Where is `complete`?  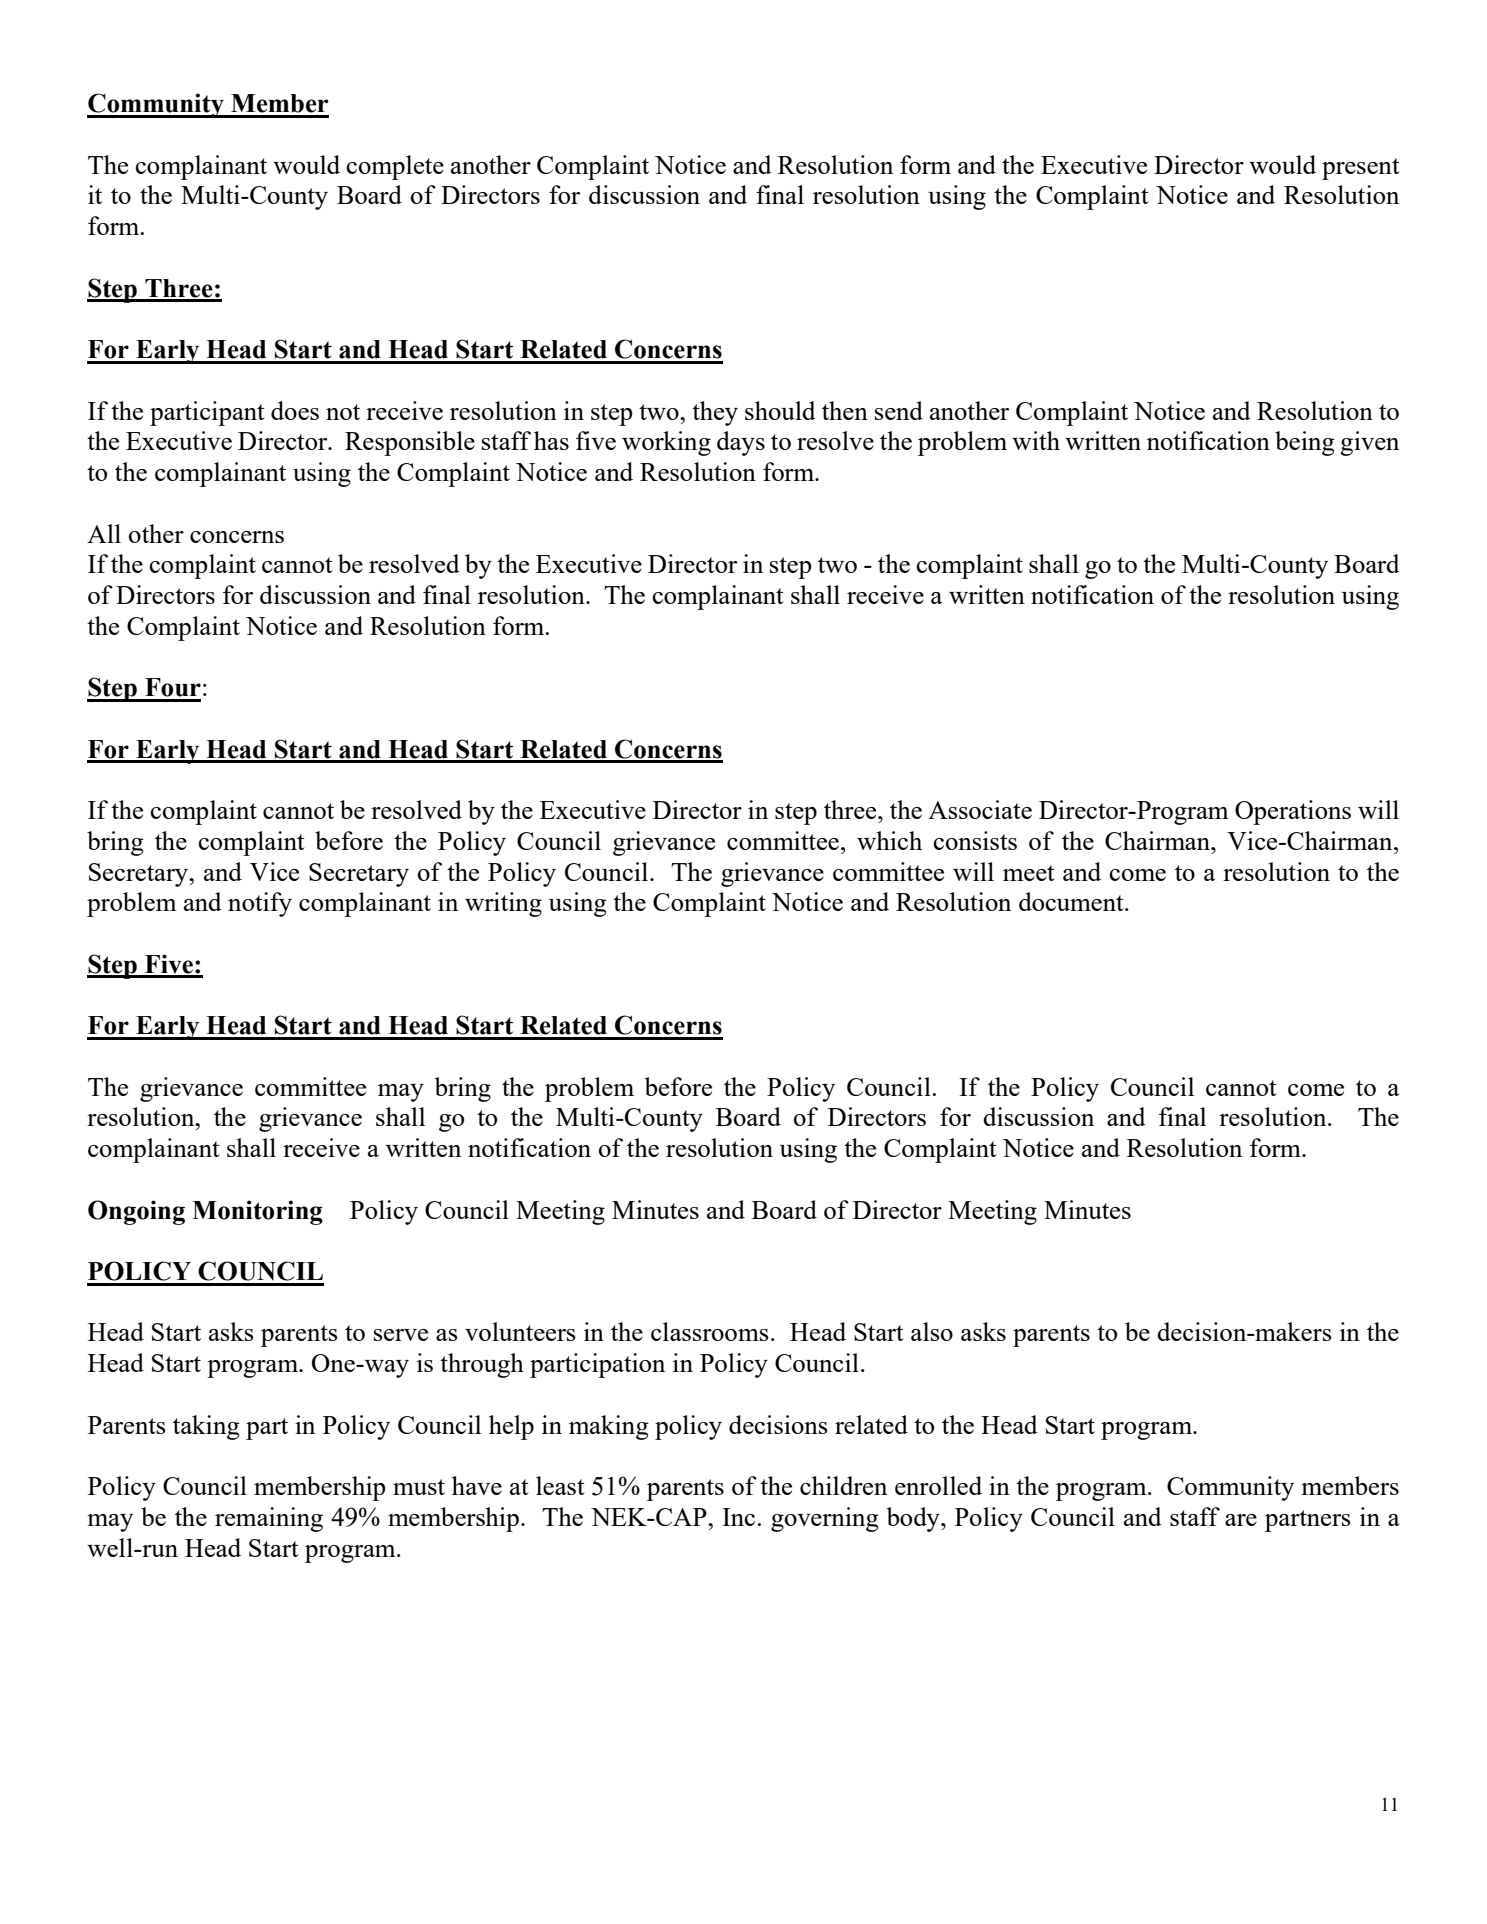 complete is located at coordinates (395, 167).
